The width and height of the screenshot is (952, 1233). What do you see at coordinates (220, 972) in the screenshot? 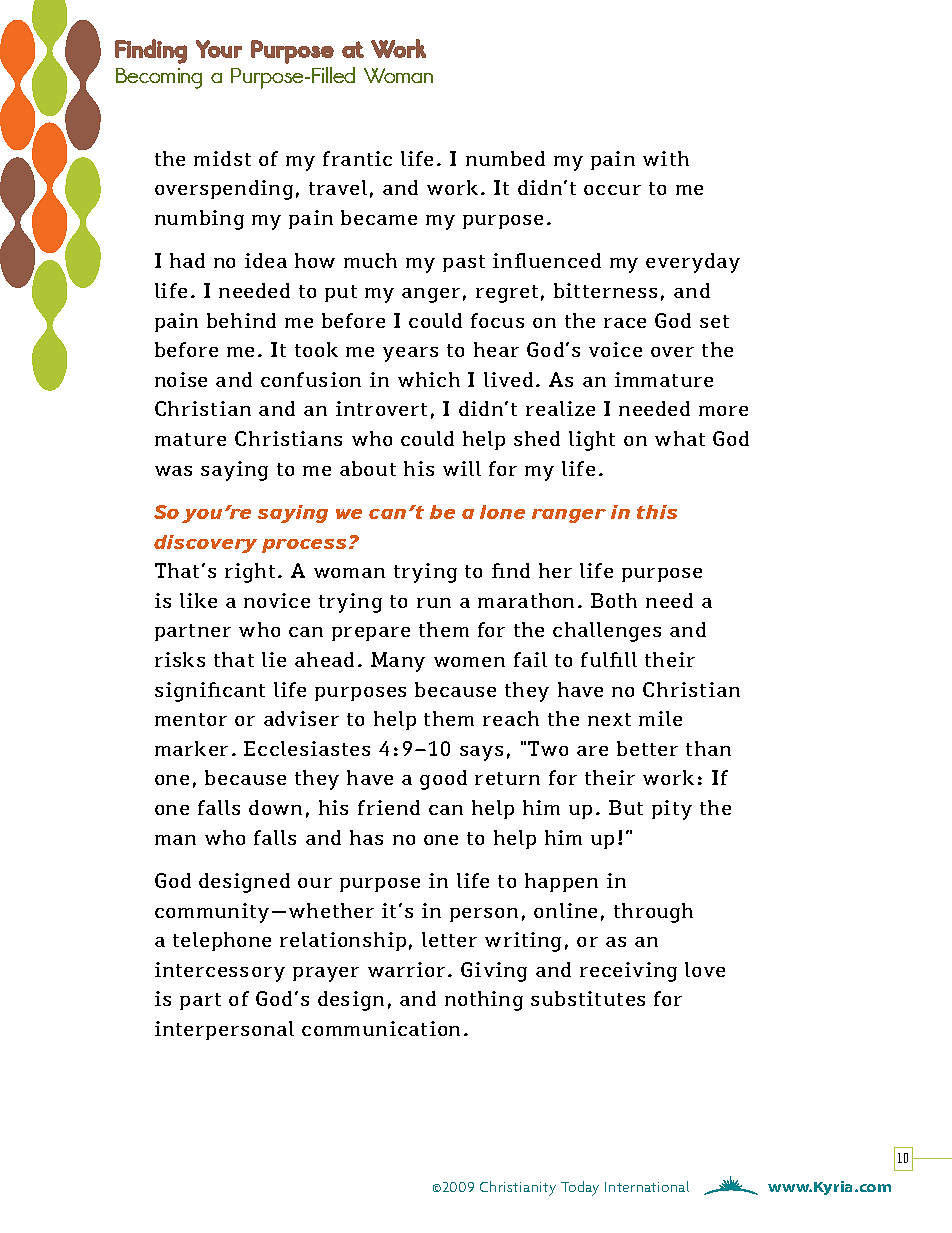
I see `intercessory` at bounding box center [220, 972].
